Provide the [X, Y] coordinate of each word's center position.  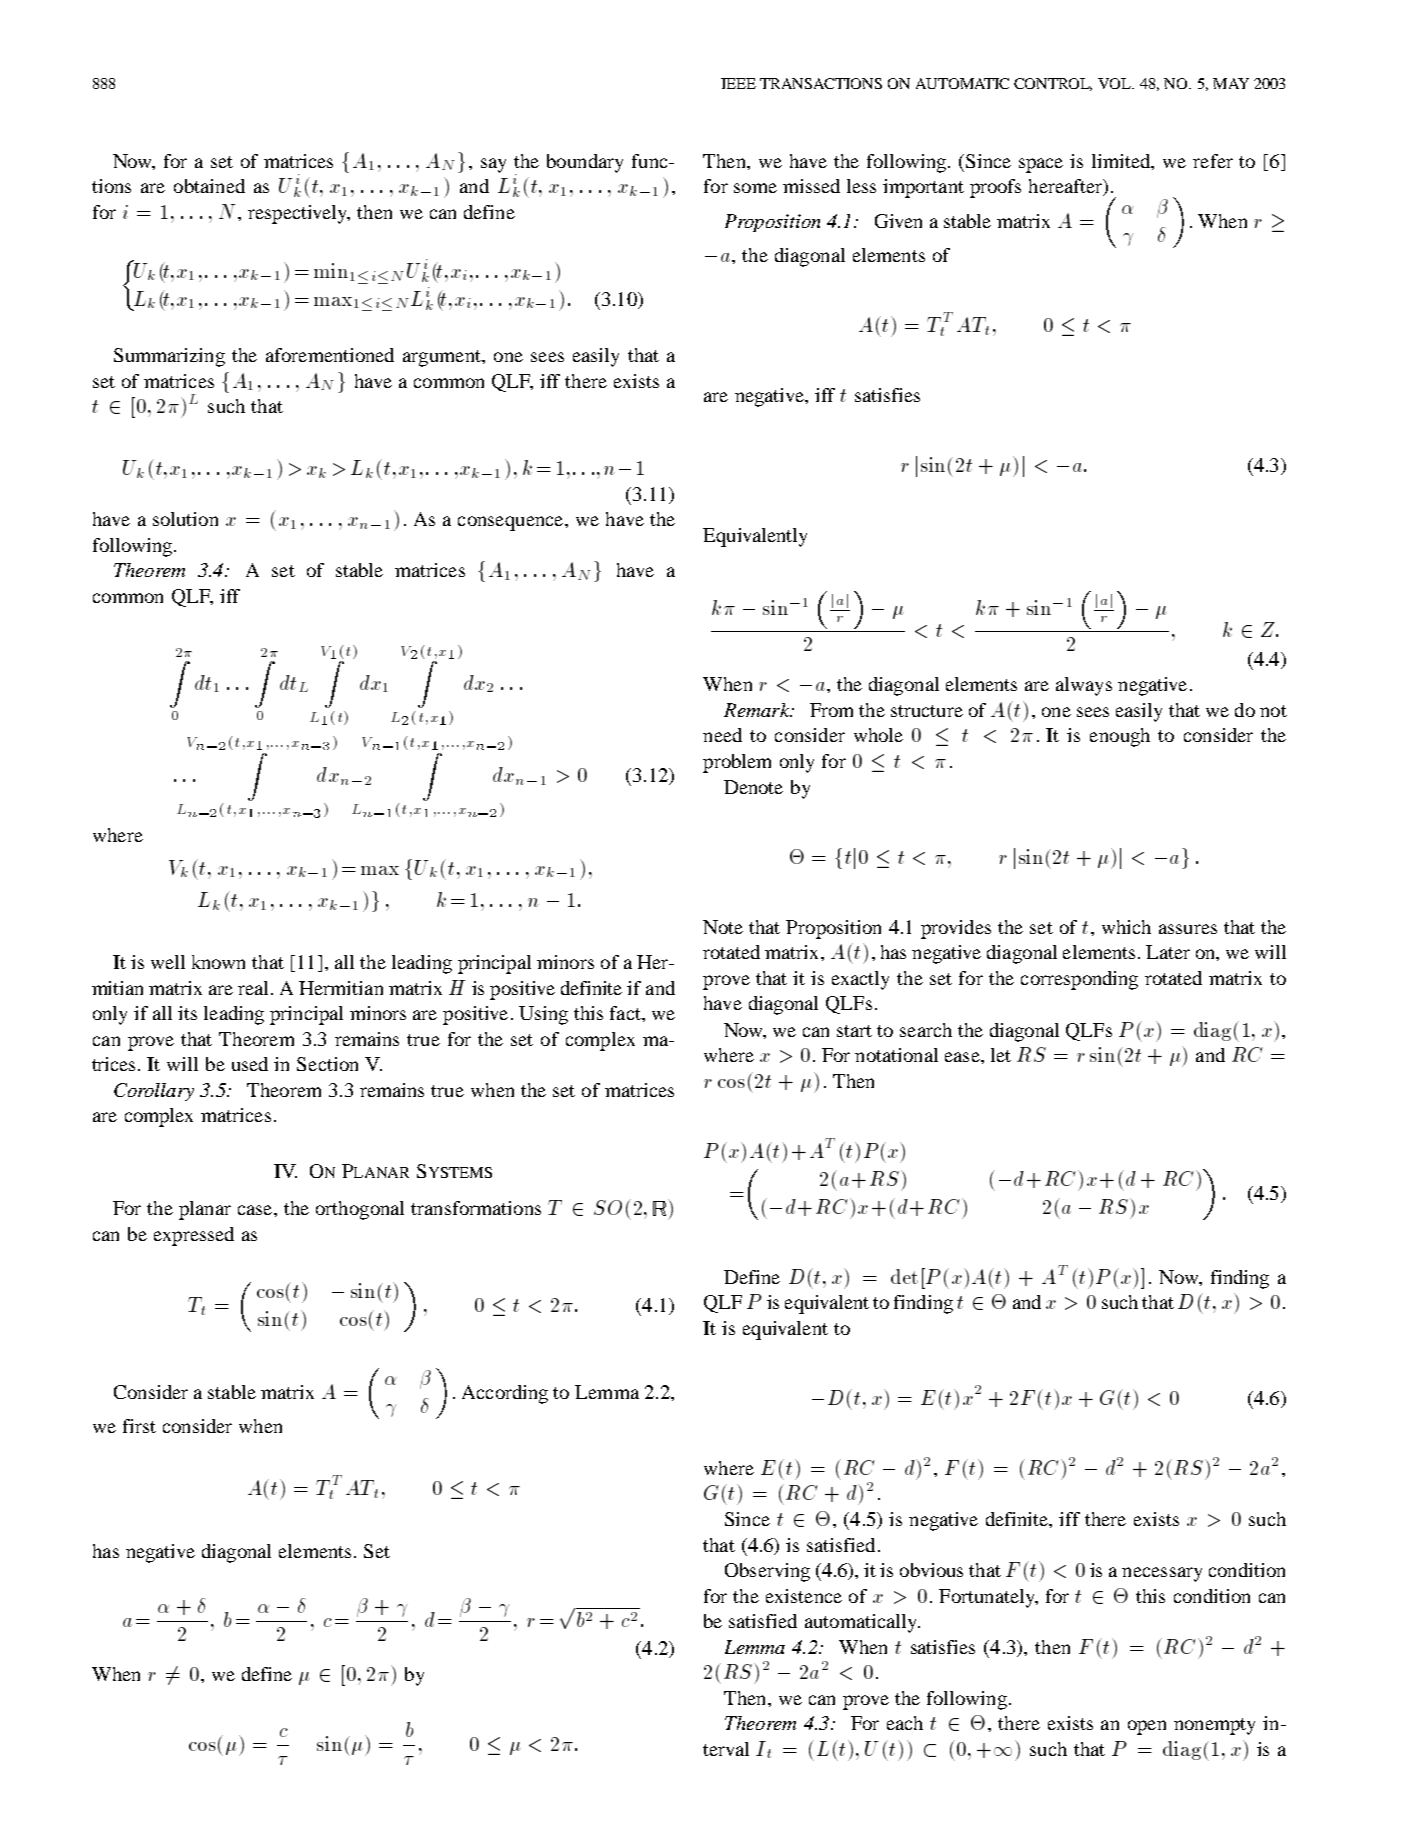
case [256, 1210]
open [1147, 1727]
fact [626, 1013]
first [139, 1426]
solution [185, 519]
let [1001, 1055]
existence [804, 1596]
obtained [209, 186]
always [1084, 686]
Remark [758, 710]
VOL [1116, 83]
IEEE [738, 83]
